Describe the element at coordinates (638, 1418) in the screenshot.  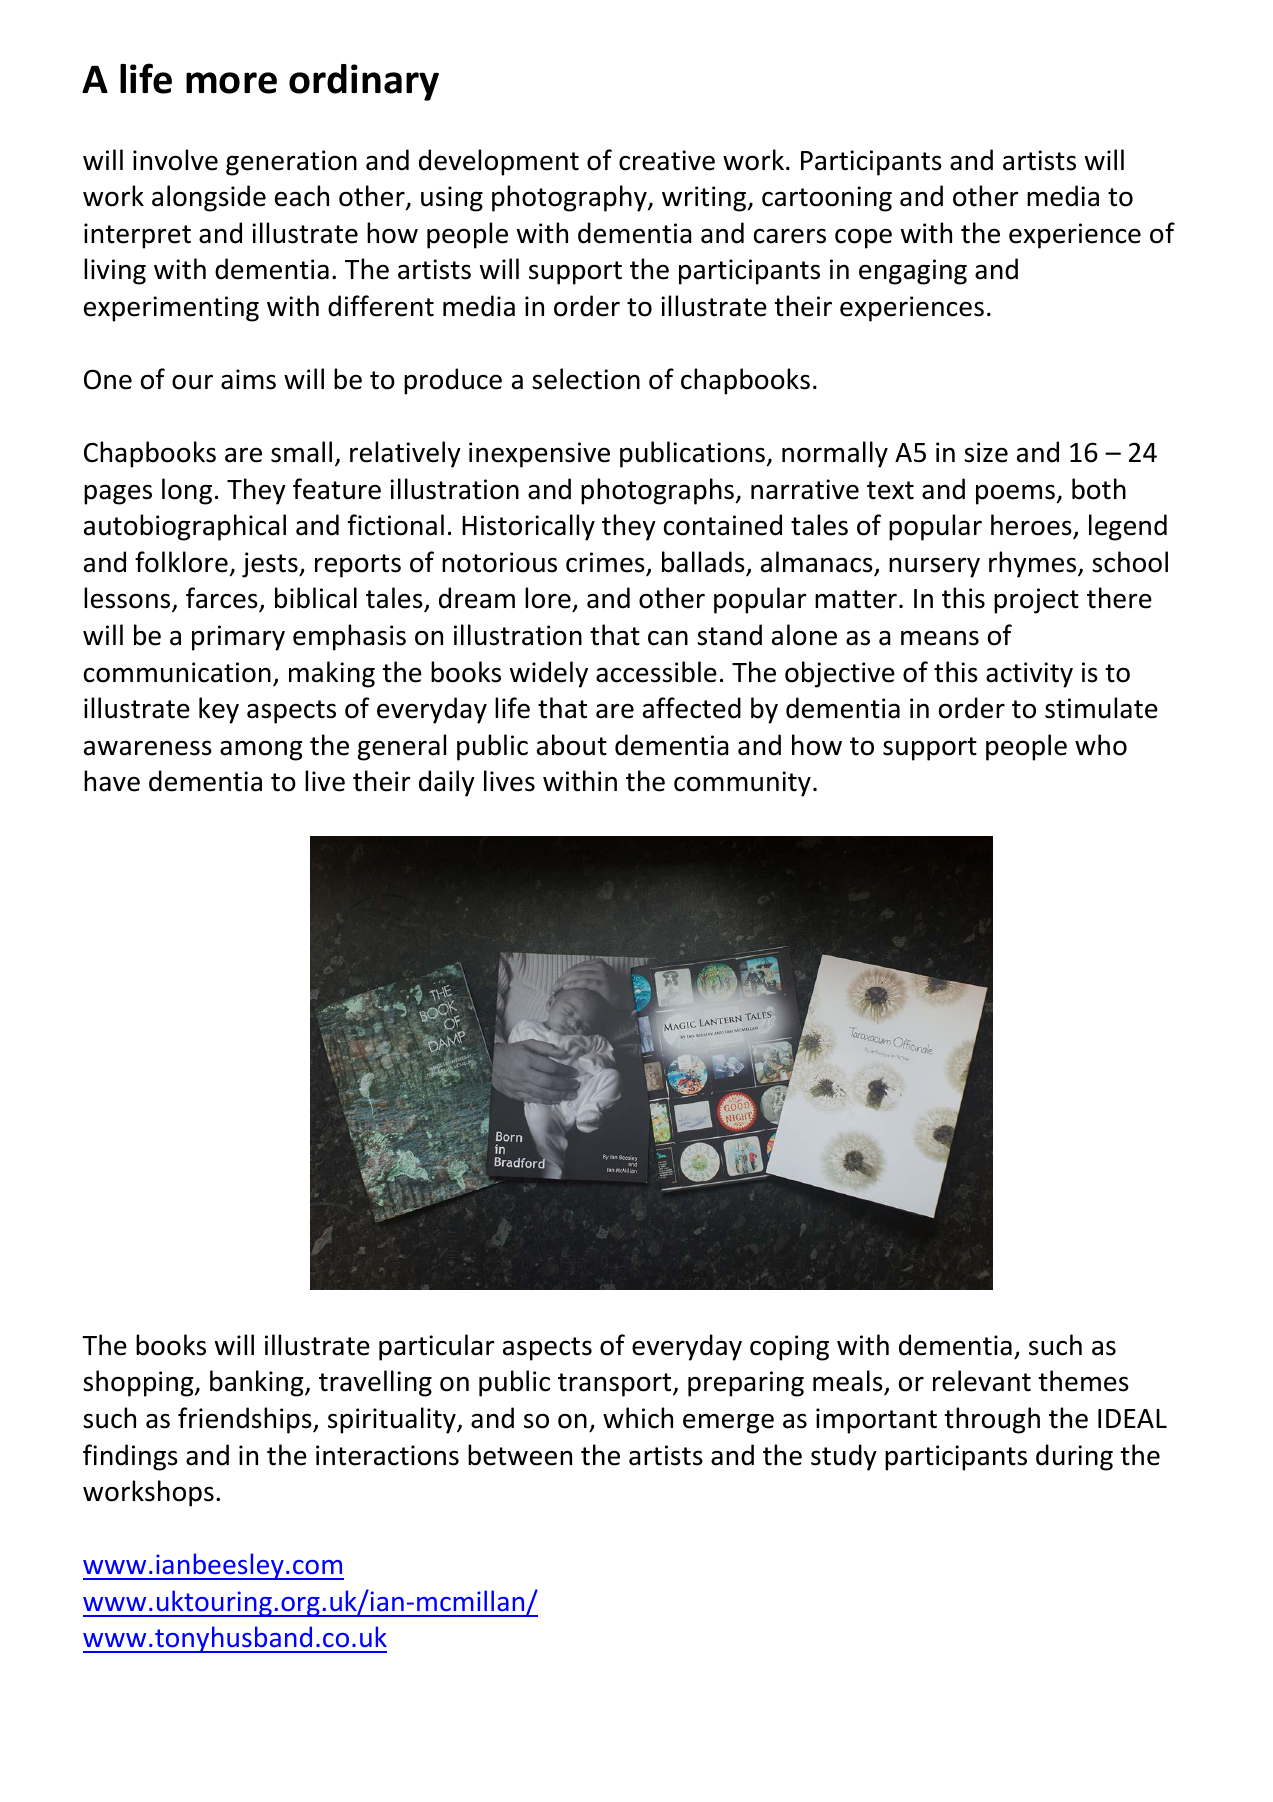
I see `which` at that location.
